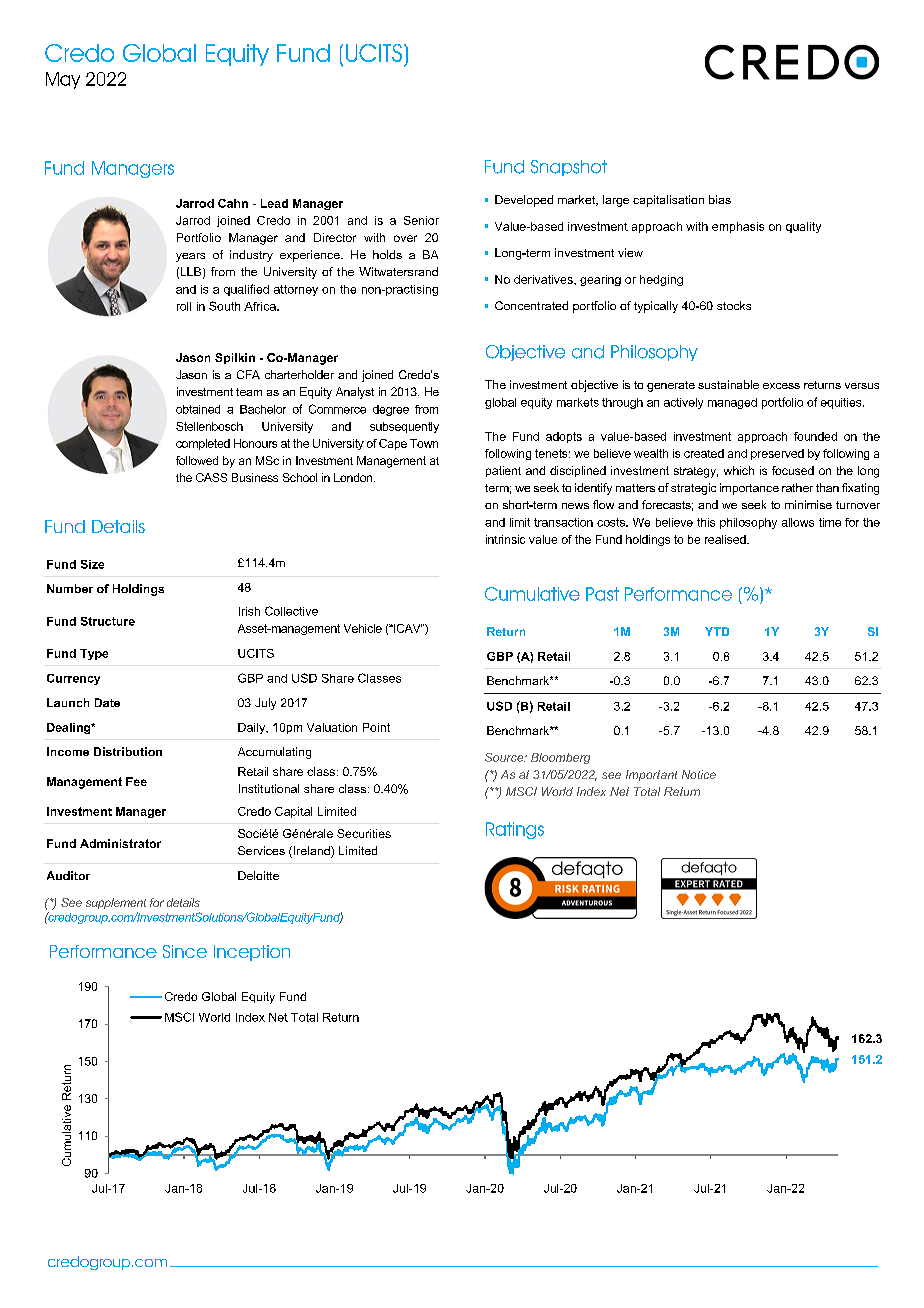  What do you see at coordinates (185, 951) in the screenshot?
I see `Since` at bounding box center [185, 951].
